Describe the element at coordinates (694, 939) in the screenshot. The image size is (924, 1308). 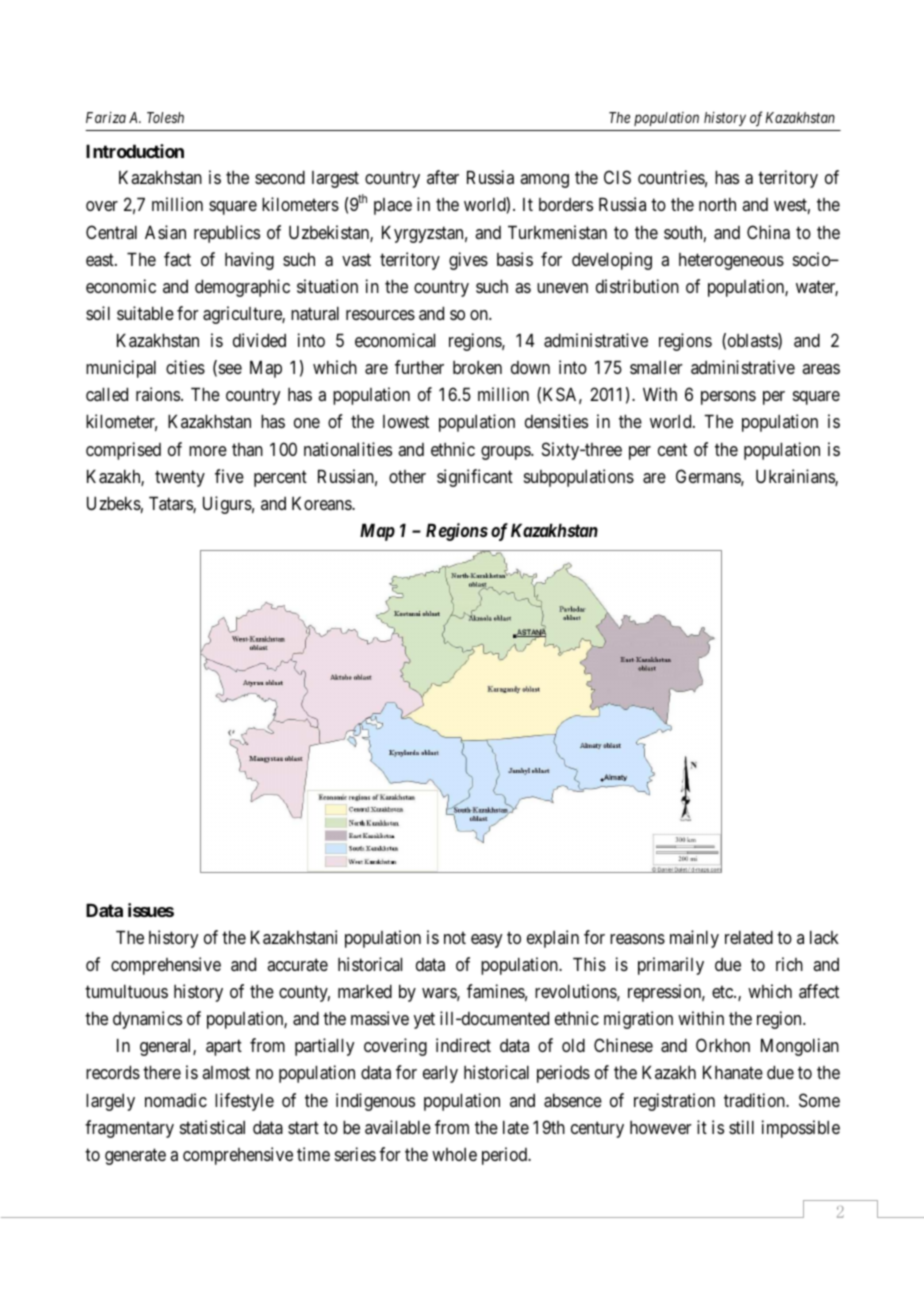
I see `mainly` at that location.
